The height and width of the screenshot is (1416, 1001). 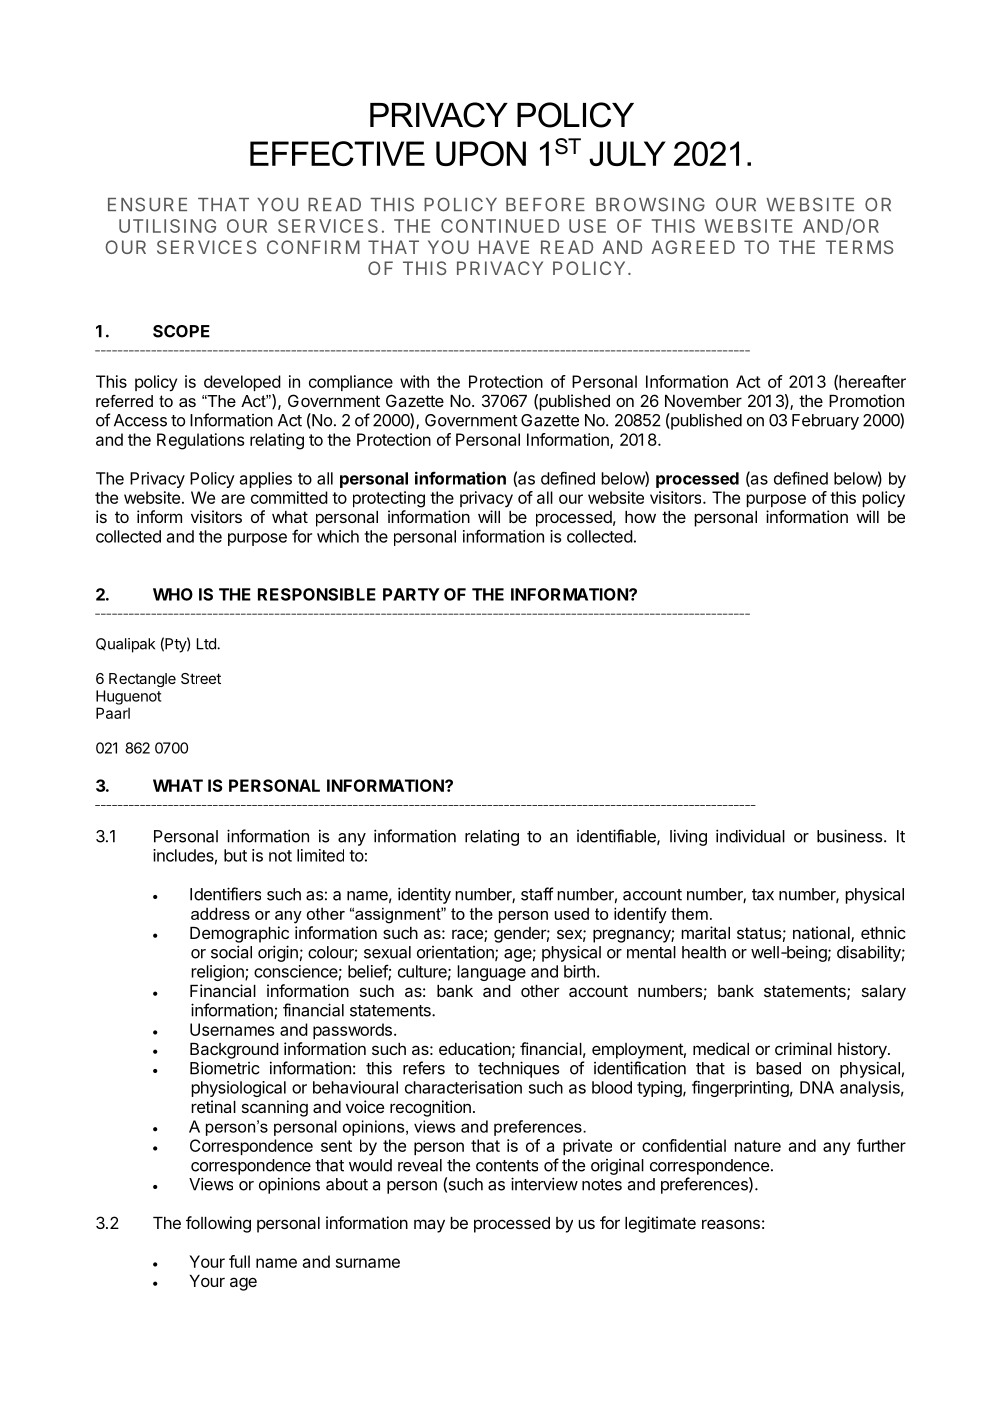 What do you see at coordinates (233, 499) in the screenshot?
I see `are` at bounding box center [233, 499].
